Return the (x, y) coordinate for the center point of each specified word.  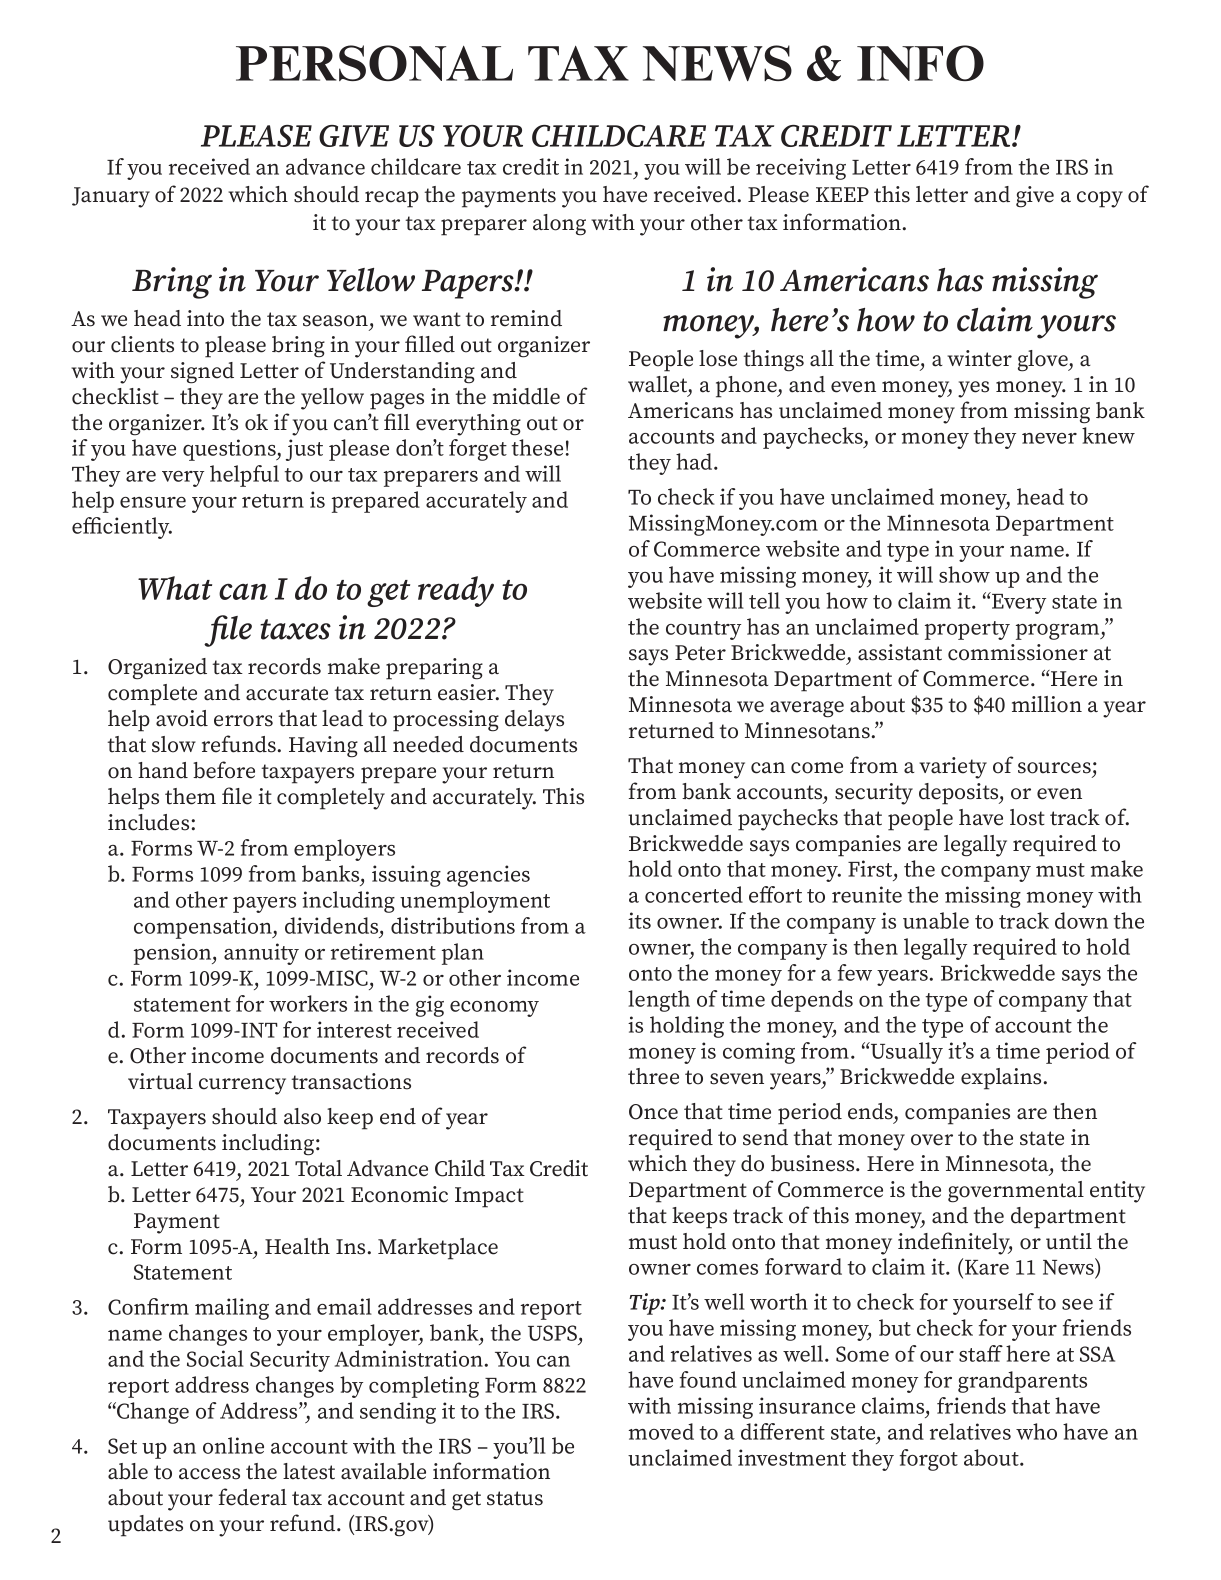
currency (242, 1086)
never (1049, 438)
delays (534, 721)
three (653, 1076)
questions (230, 450)
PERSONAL (374, 63)
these (537, 447)
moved (661, 1431)
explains (1001, 1079)
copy (1100, 199)
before (224, 770)
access (209, 1474)
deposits (960, 794)
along (559, 225)
